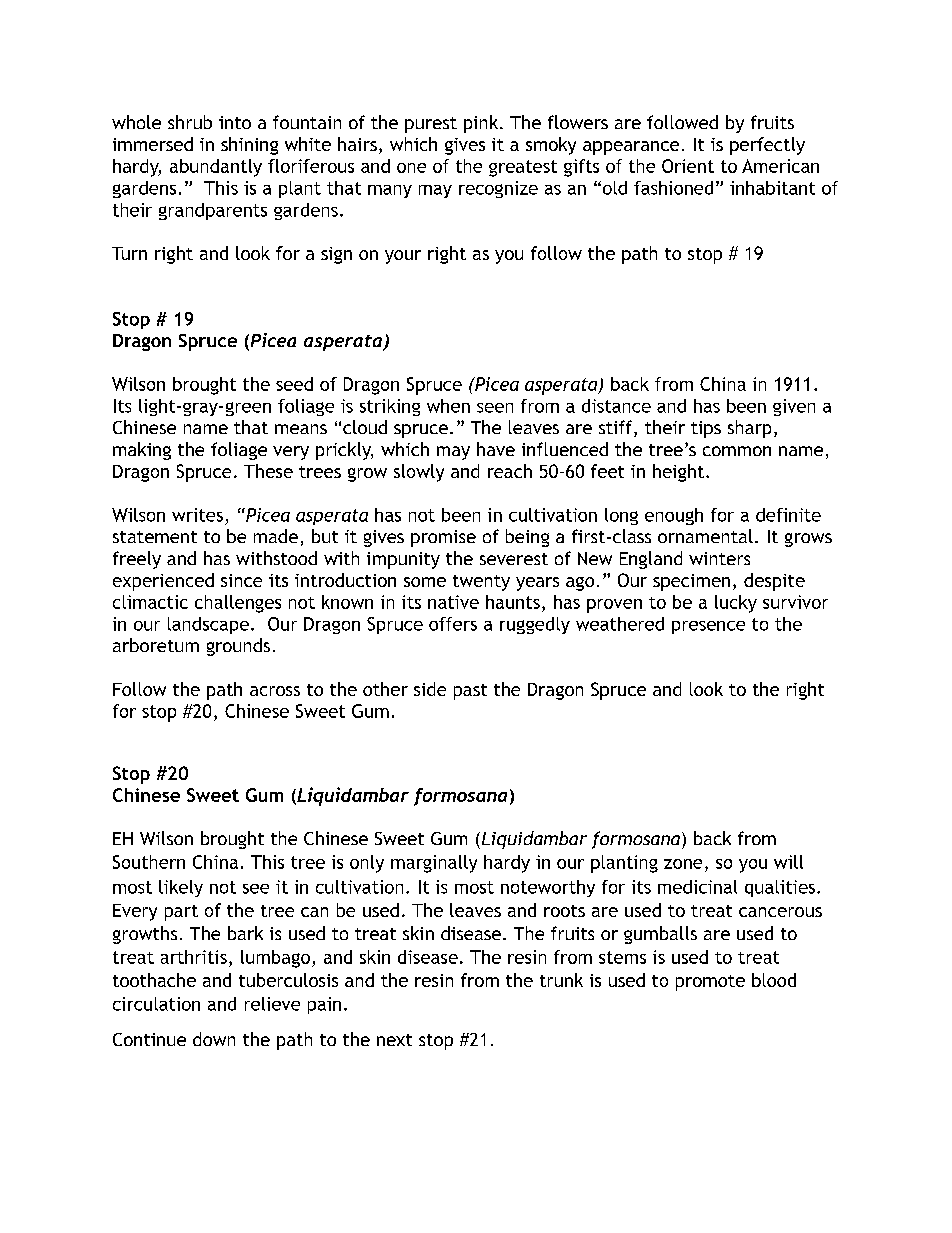 The height and width of the screenshot is (1233, 952). What do you see at coordinates (142, 451) in the screenshot?
I see `making` at bounding box center [142, 451].
